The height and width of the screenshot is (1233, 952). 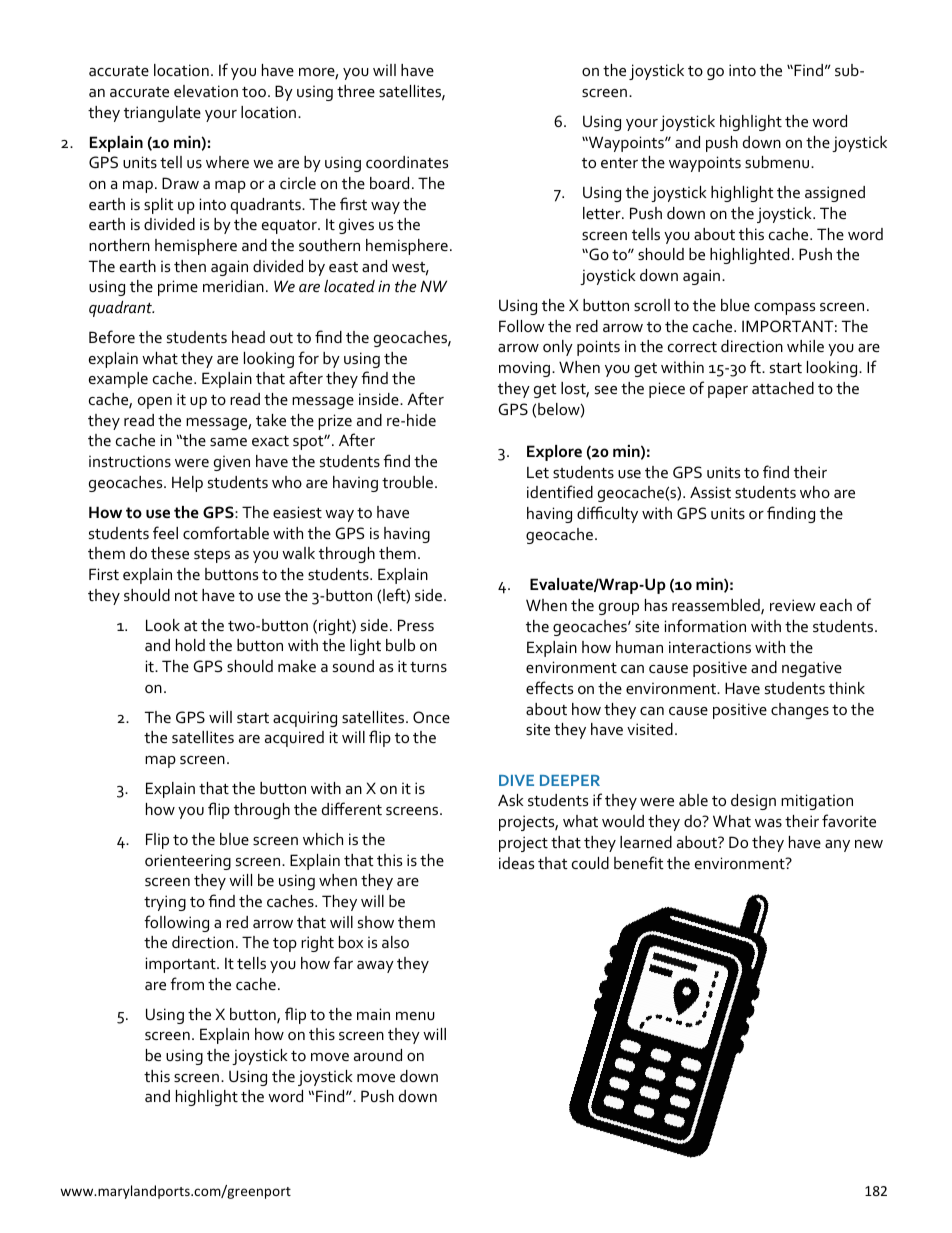 I want to click on moving, so click(x=526, y=369).
